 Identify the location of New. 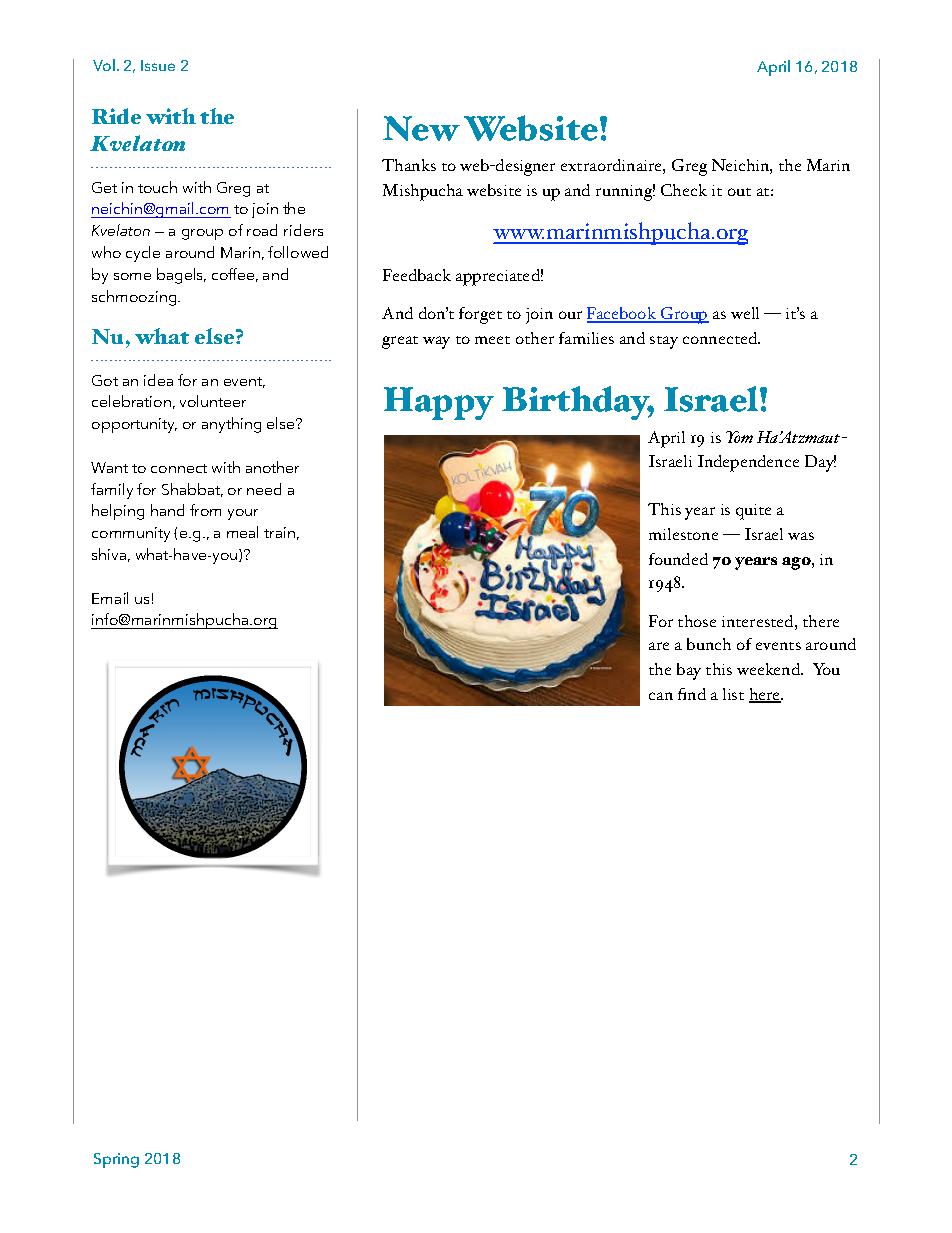
(421, 128).
